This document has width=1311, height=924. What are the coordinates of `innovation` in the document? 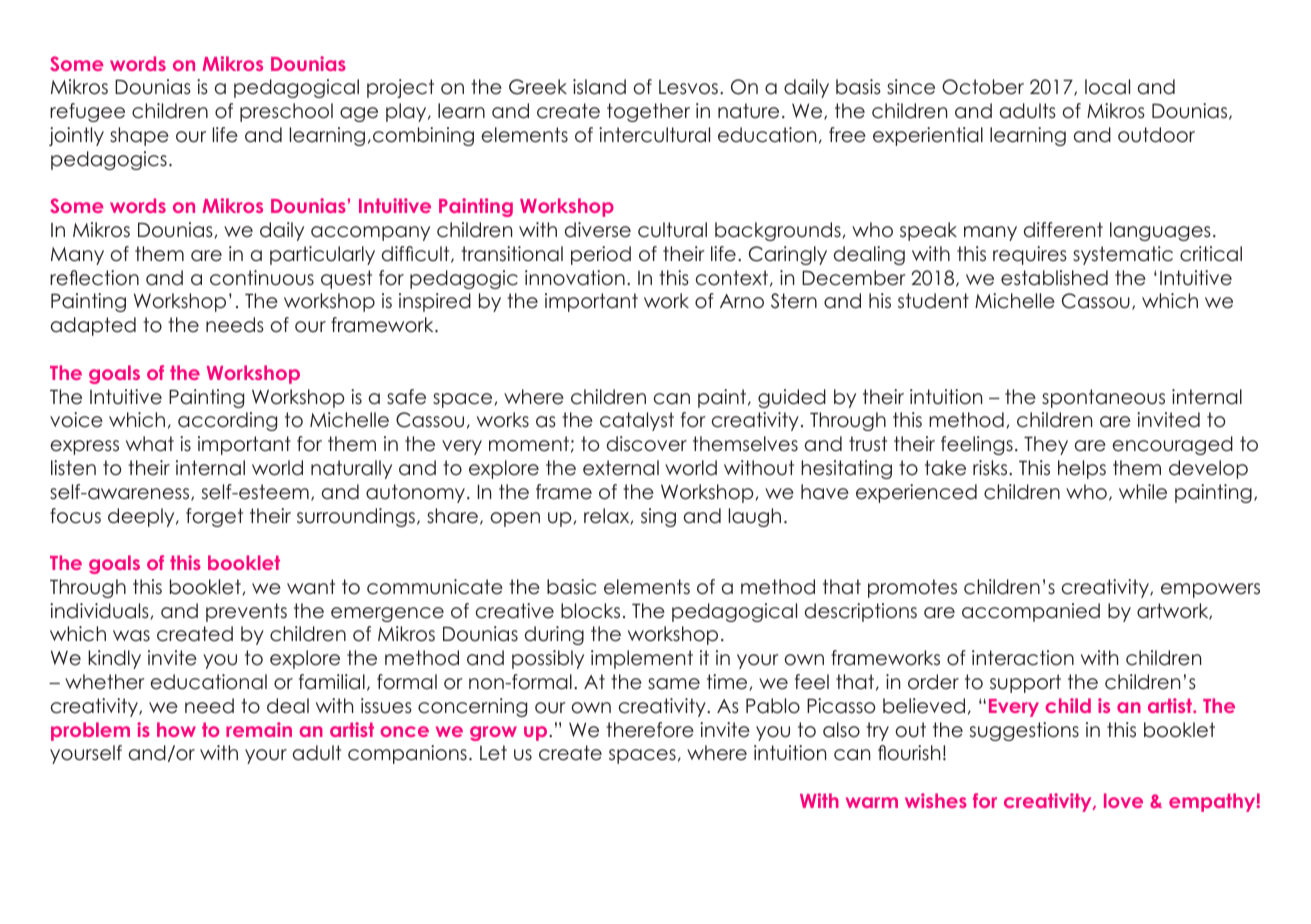 It's located at (575, 278).
